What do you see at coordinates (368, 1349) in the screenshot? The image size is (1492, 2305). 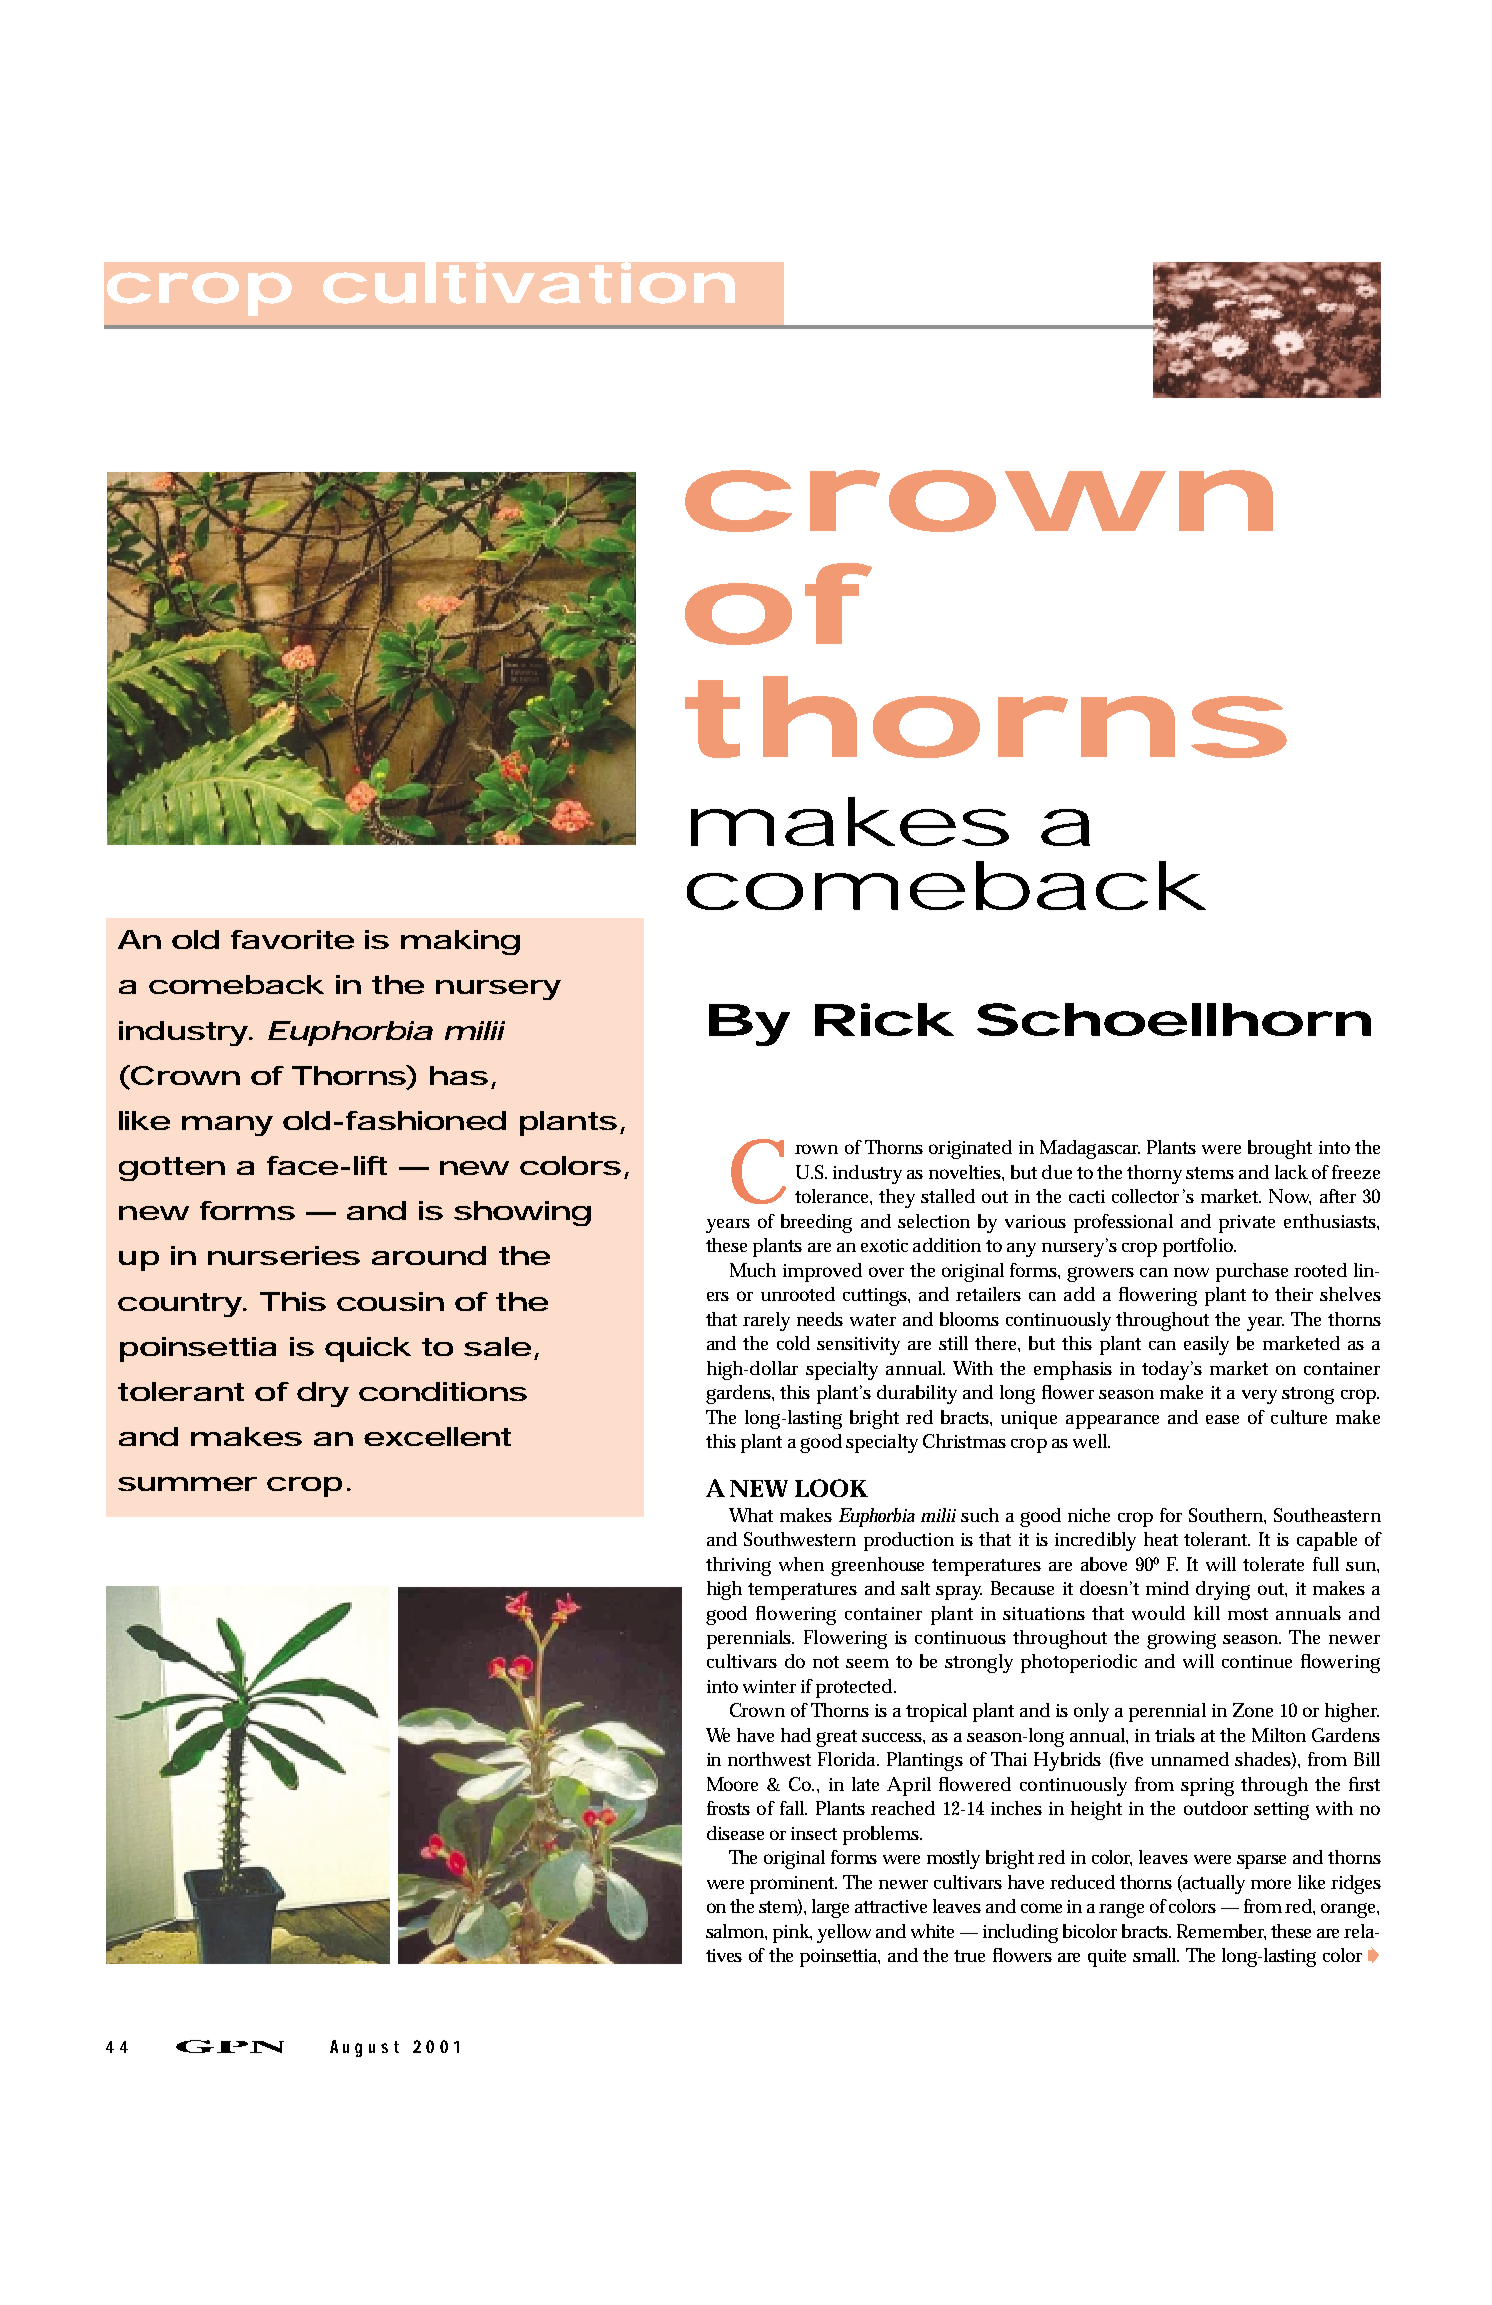 I see `quick` at bounding box center [368, 1349].
